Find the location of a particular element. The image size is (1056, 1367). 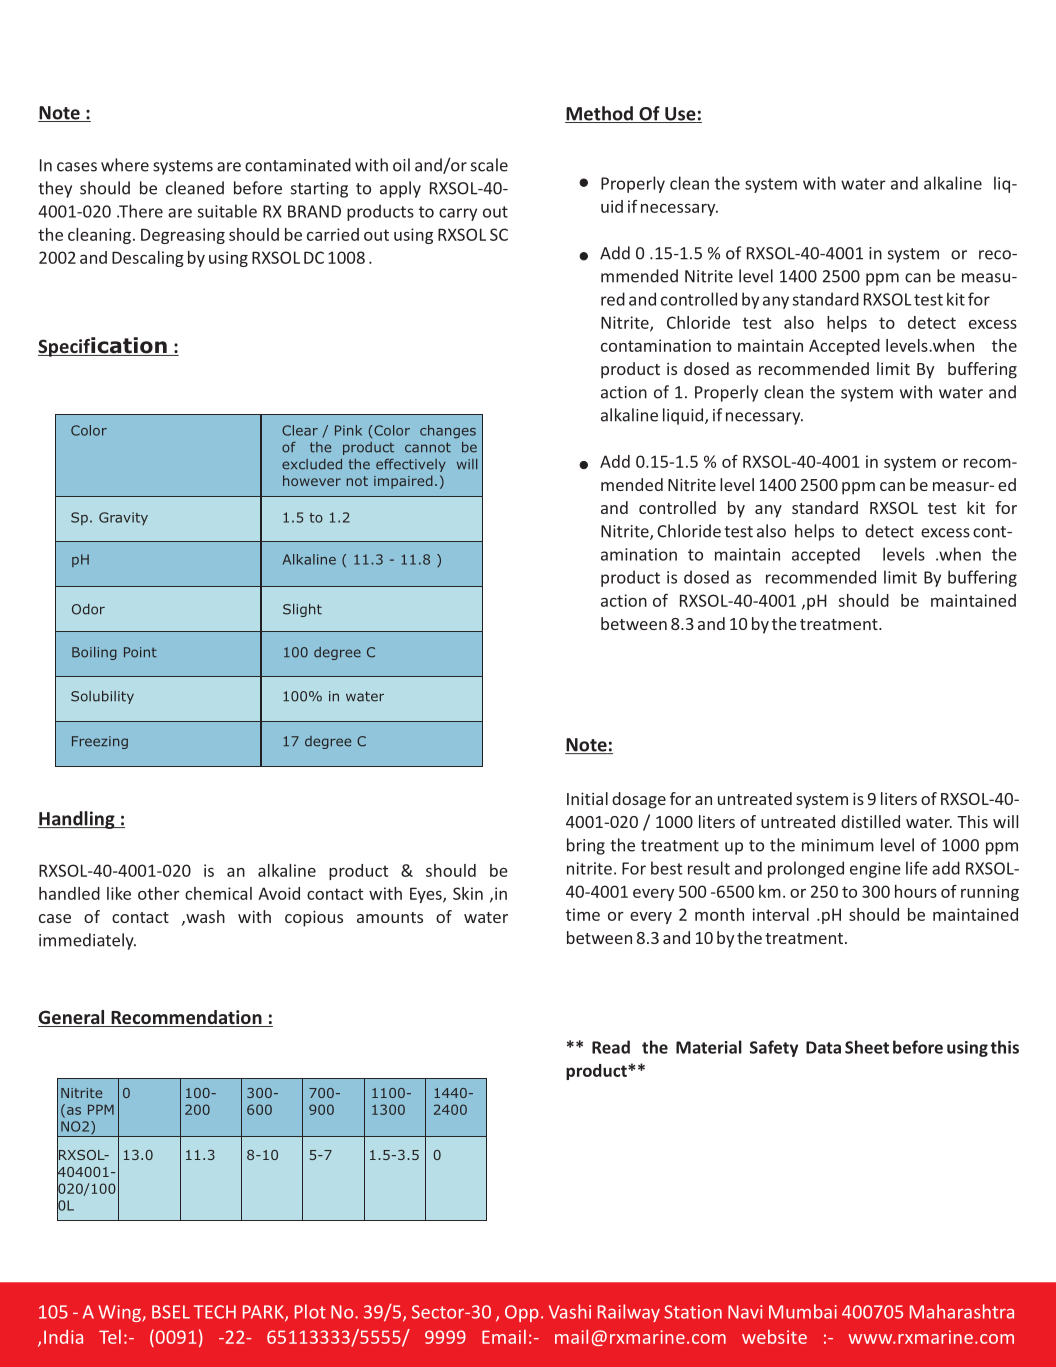

Read is located at coordinates (611, 1047).
